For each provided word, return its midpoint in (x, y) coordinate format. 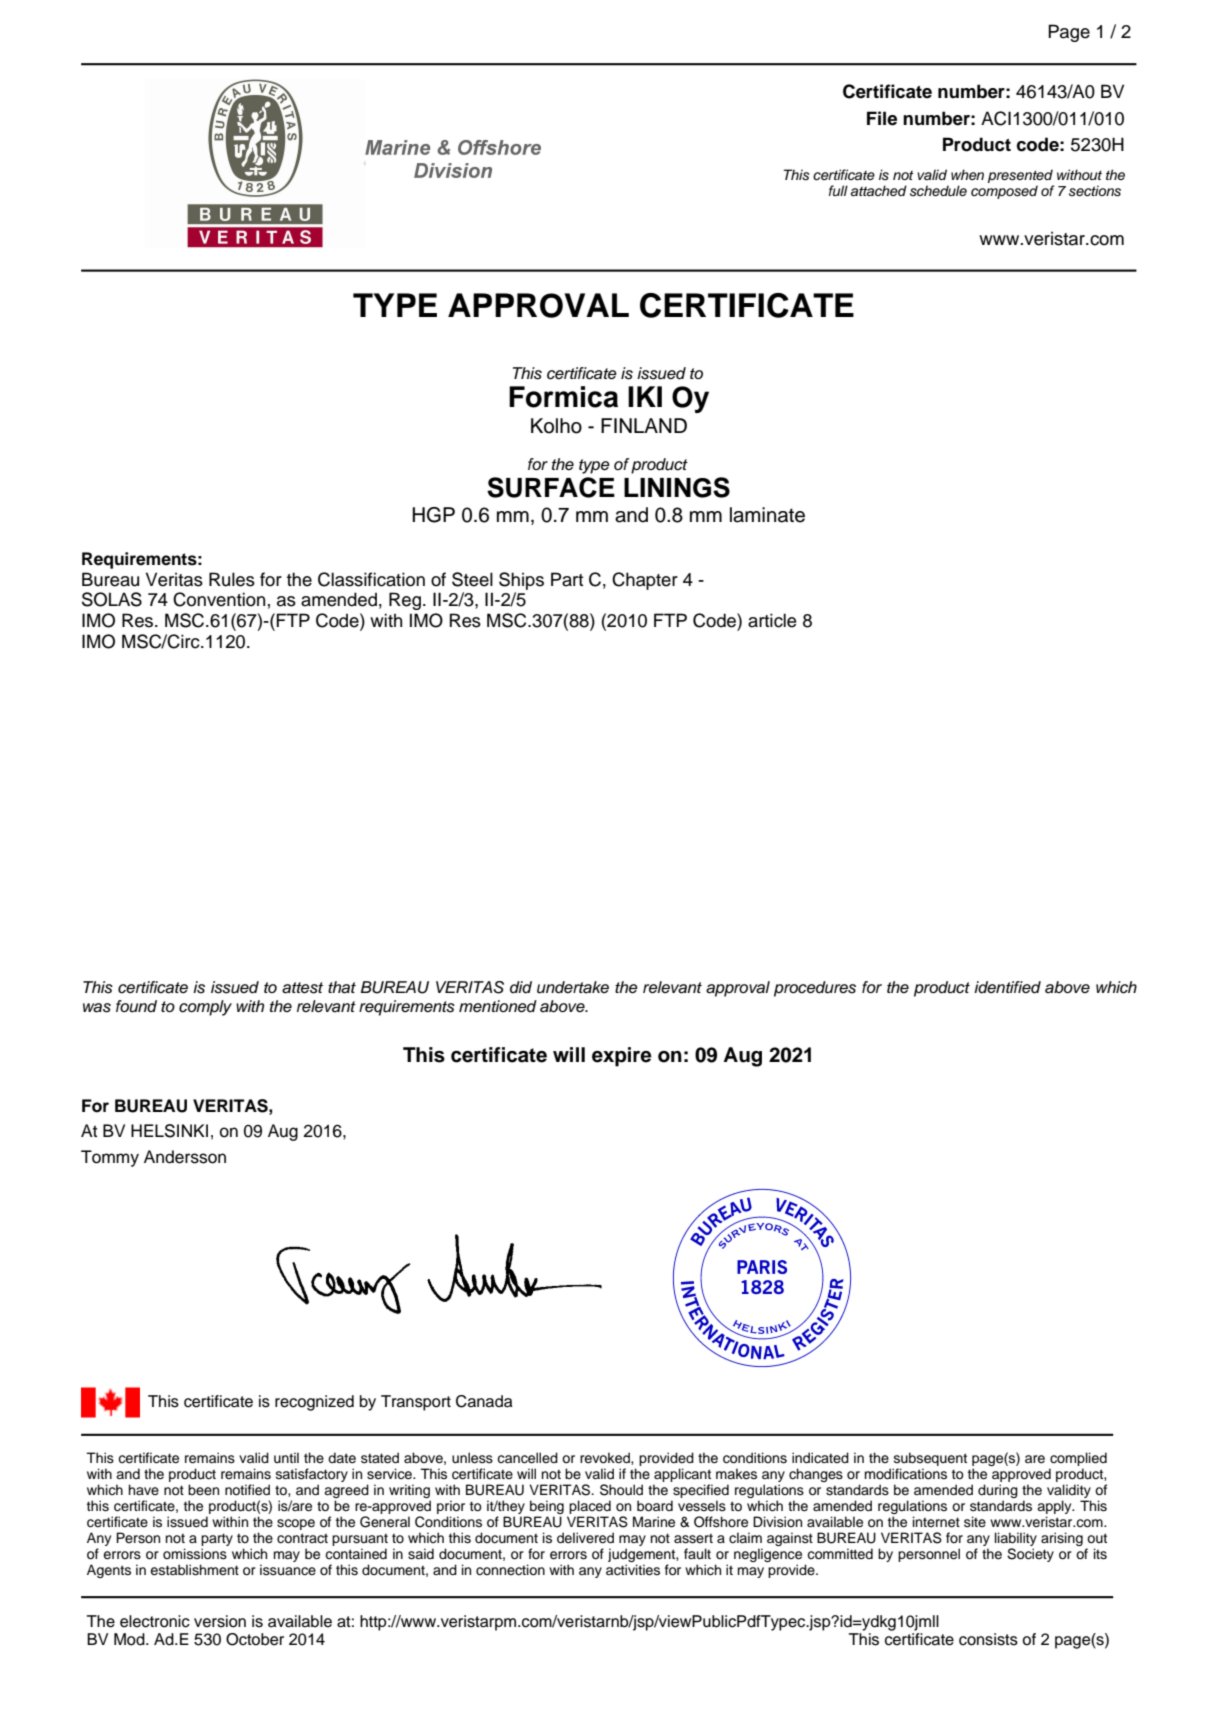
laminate (767, 515)
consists (988, 1639)
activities (633, 1570)
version (220, 1621)
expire (622, 1057)
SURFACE (551, 487)
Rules (232, 579)
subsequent (930, 1459)
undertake (573, 987)
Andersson (185, 1157)
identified (1007, 987)
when (967, 174)
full (838, 190)
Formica (563, 397)
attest (302, 988)
